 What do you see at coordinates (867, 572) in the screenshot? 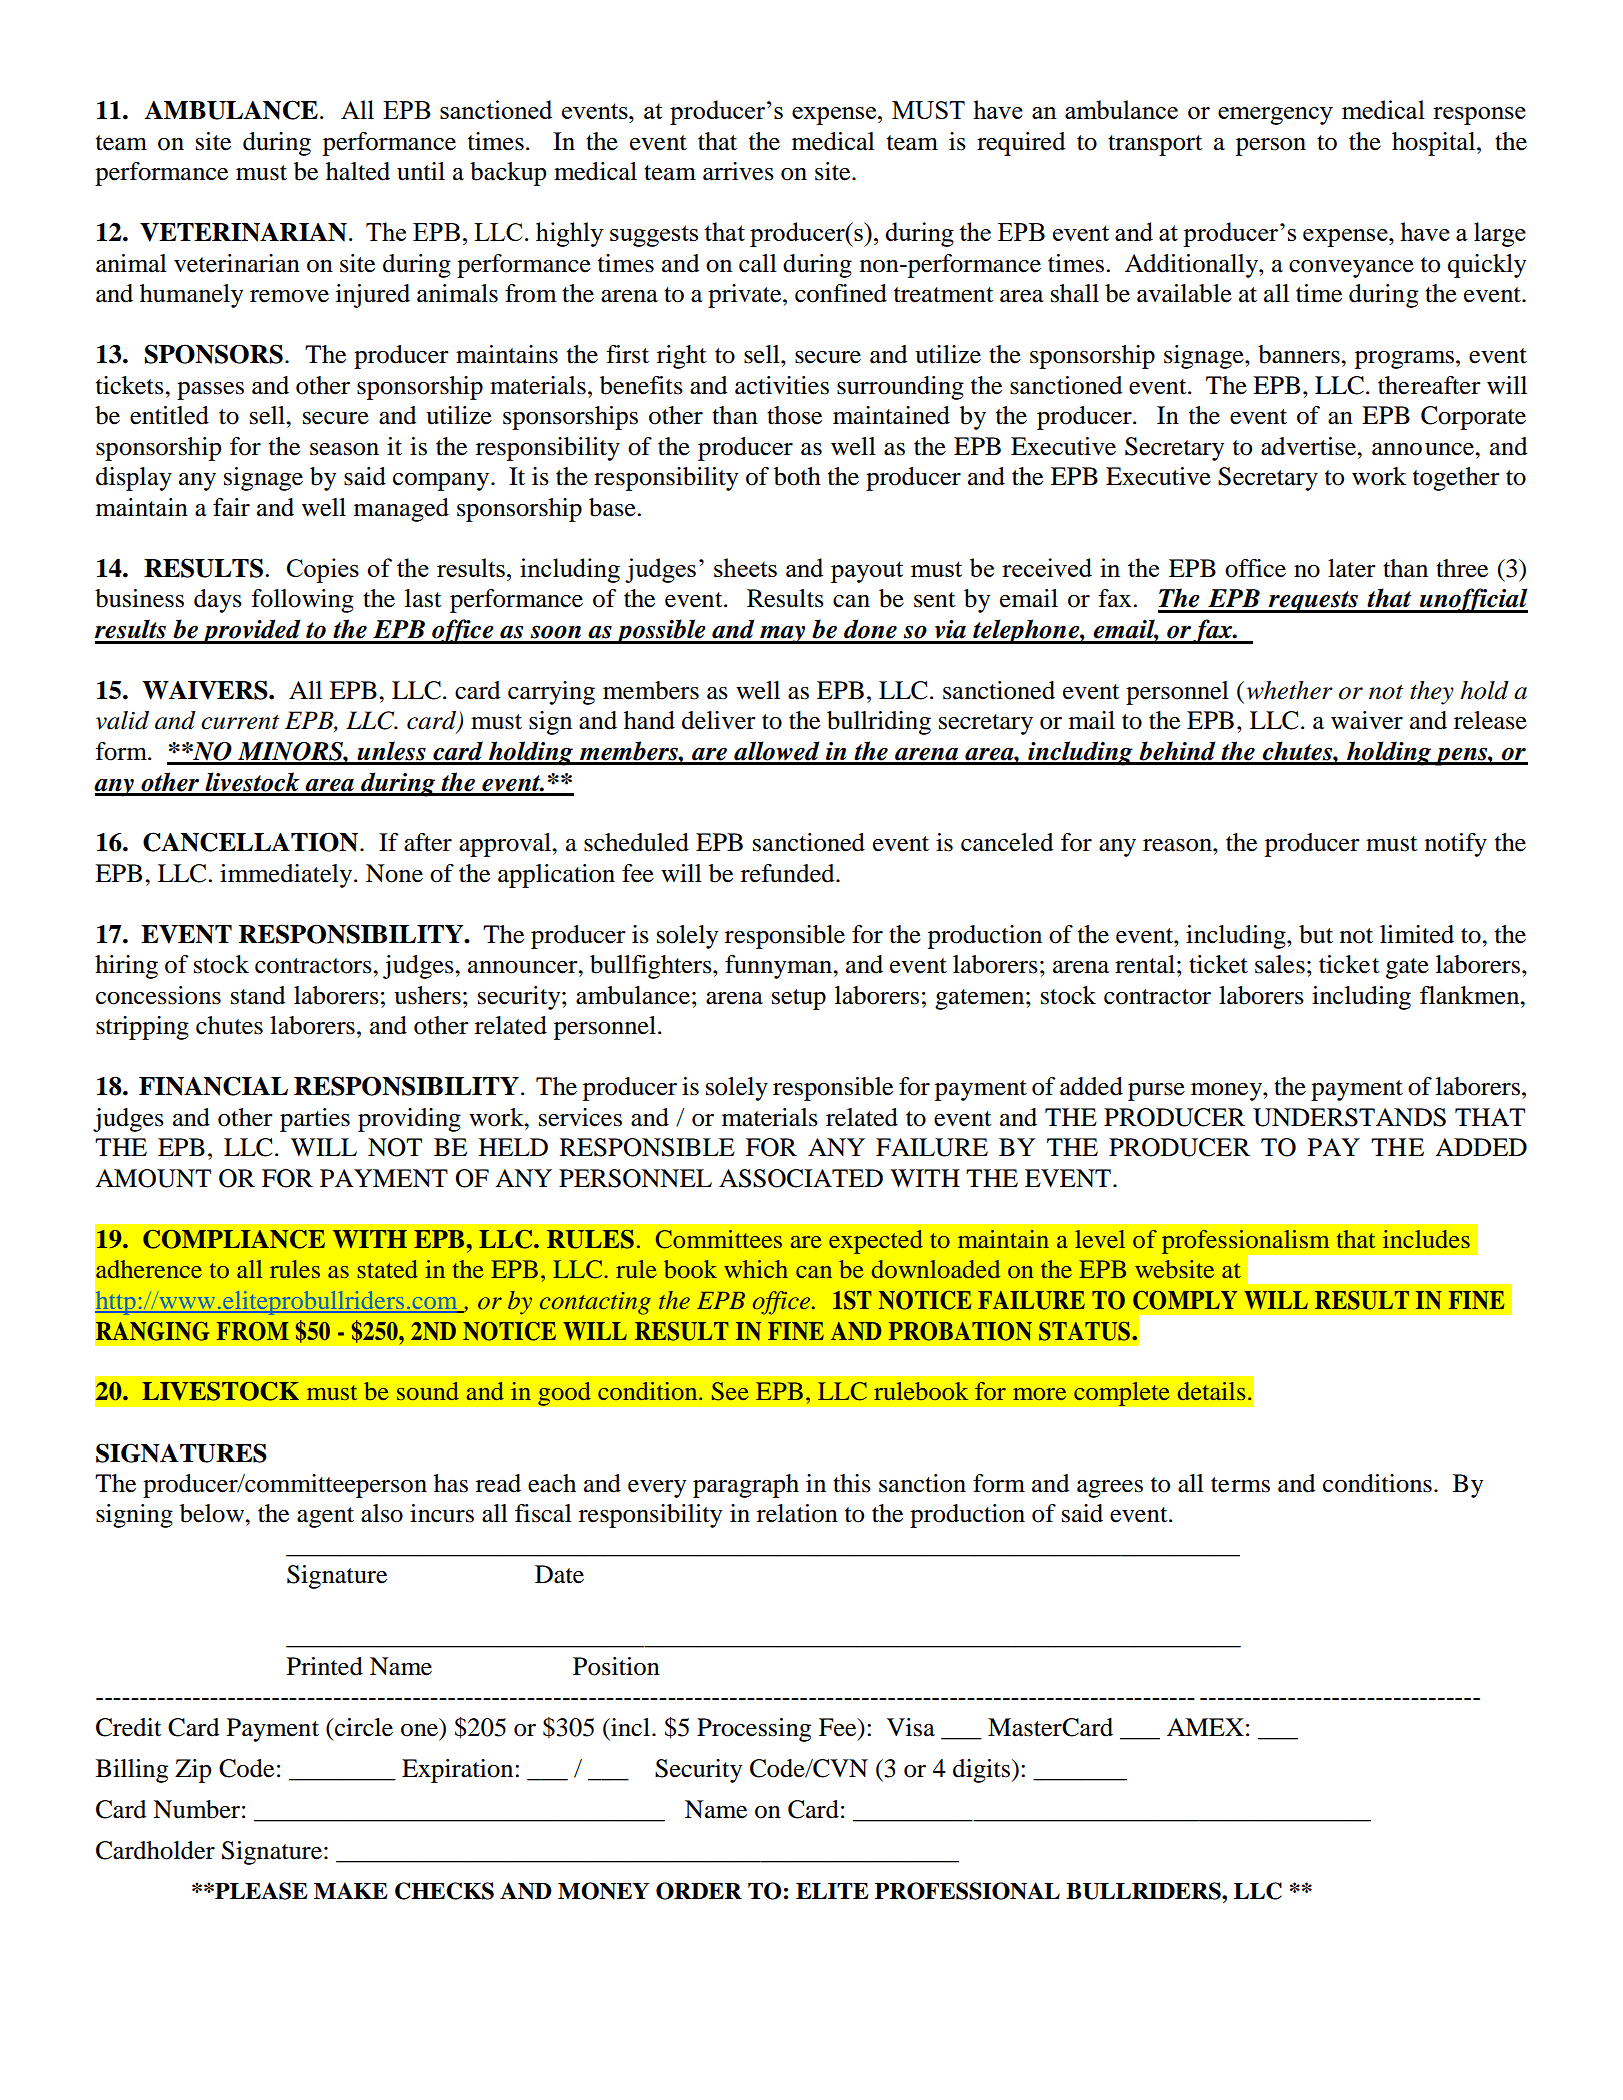
I see `payout` at bounding box center [867, 572].
